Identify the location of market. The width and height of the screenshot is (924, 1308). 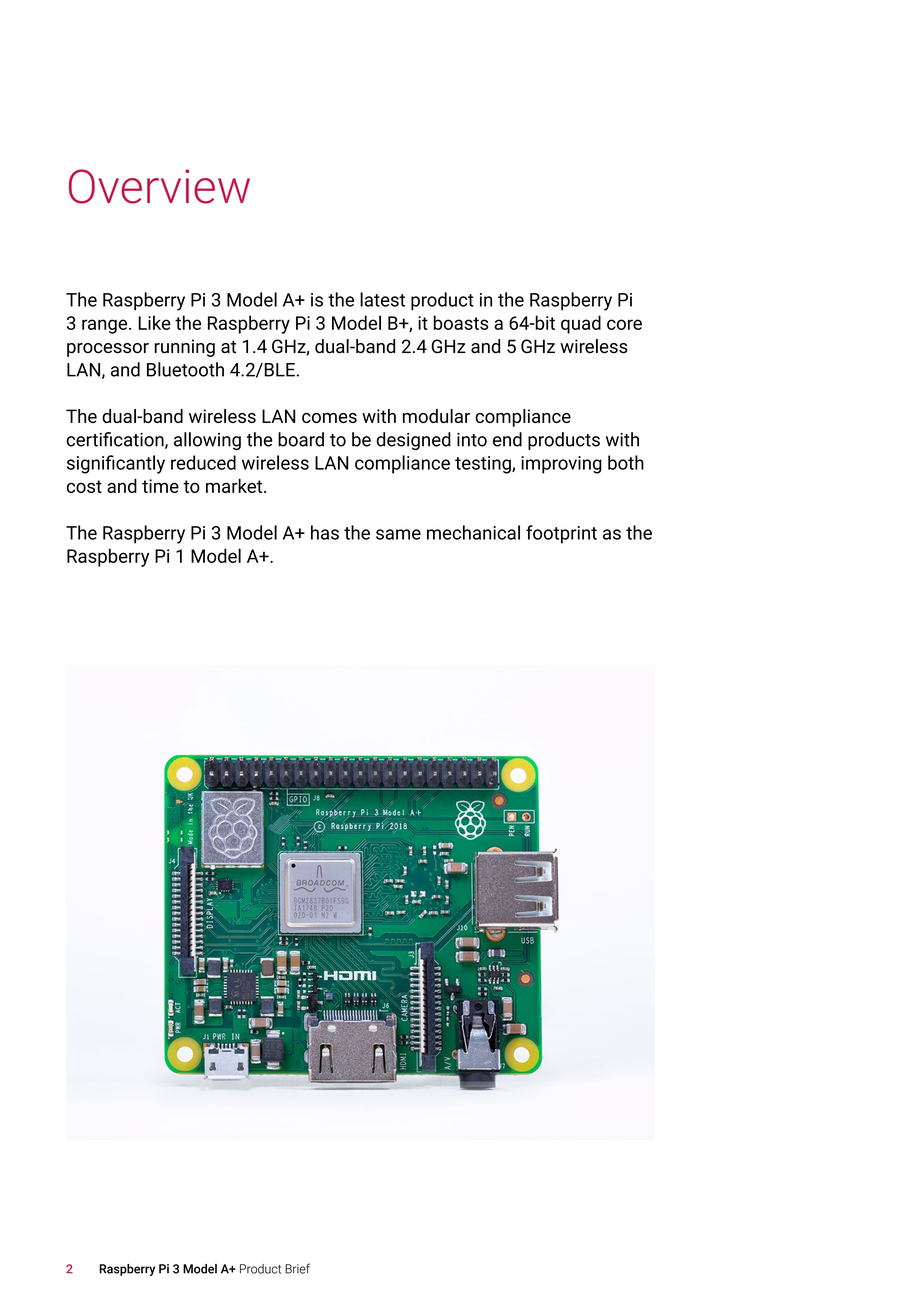
(235, 486).
